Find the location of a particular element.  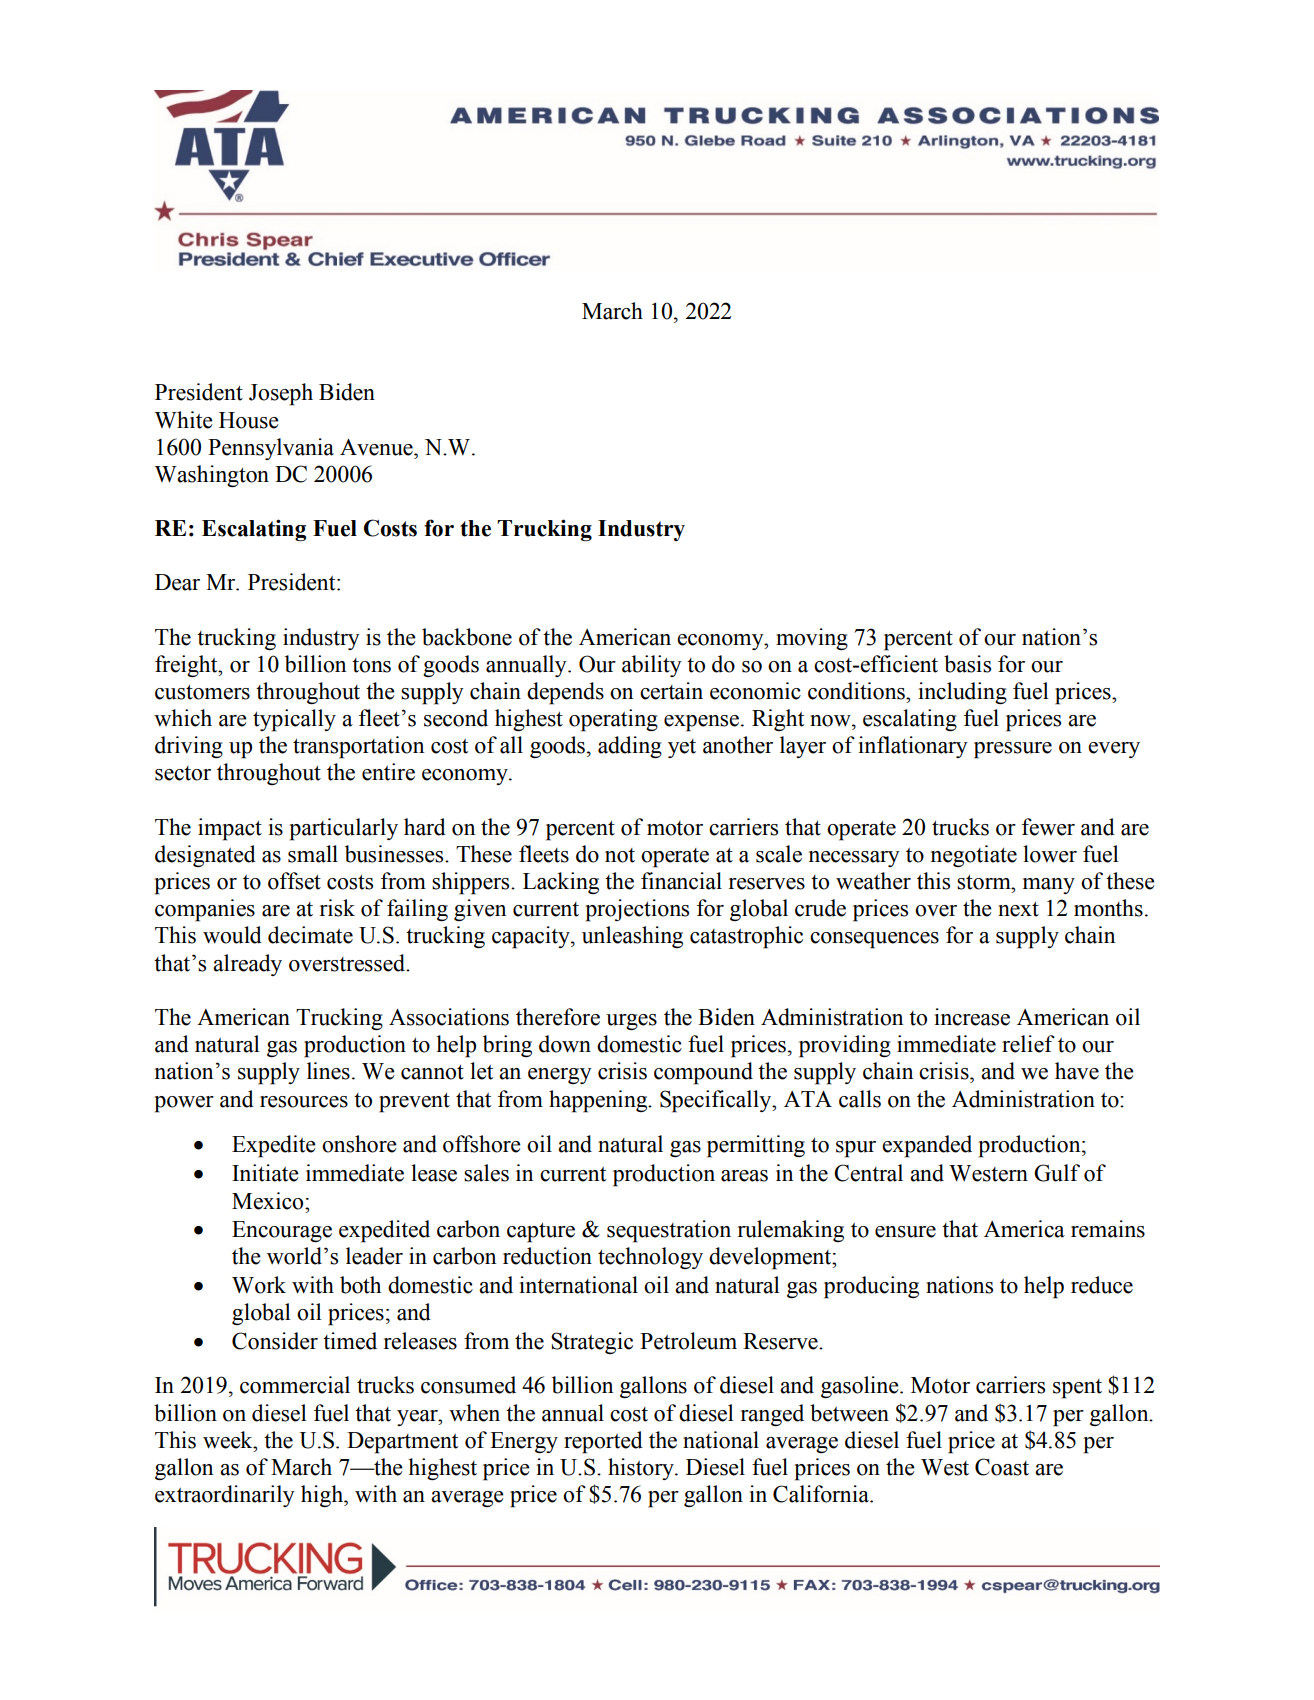

Coast is located at coordinates (1002, 1467).
